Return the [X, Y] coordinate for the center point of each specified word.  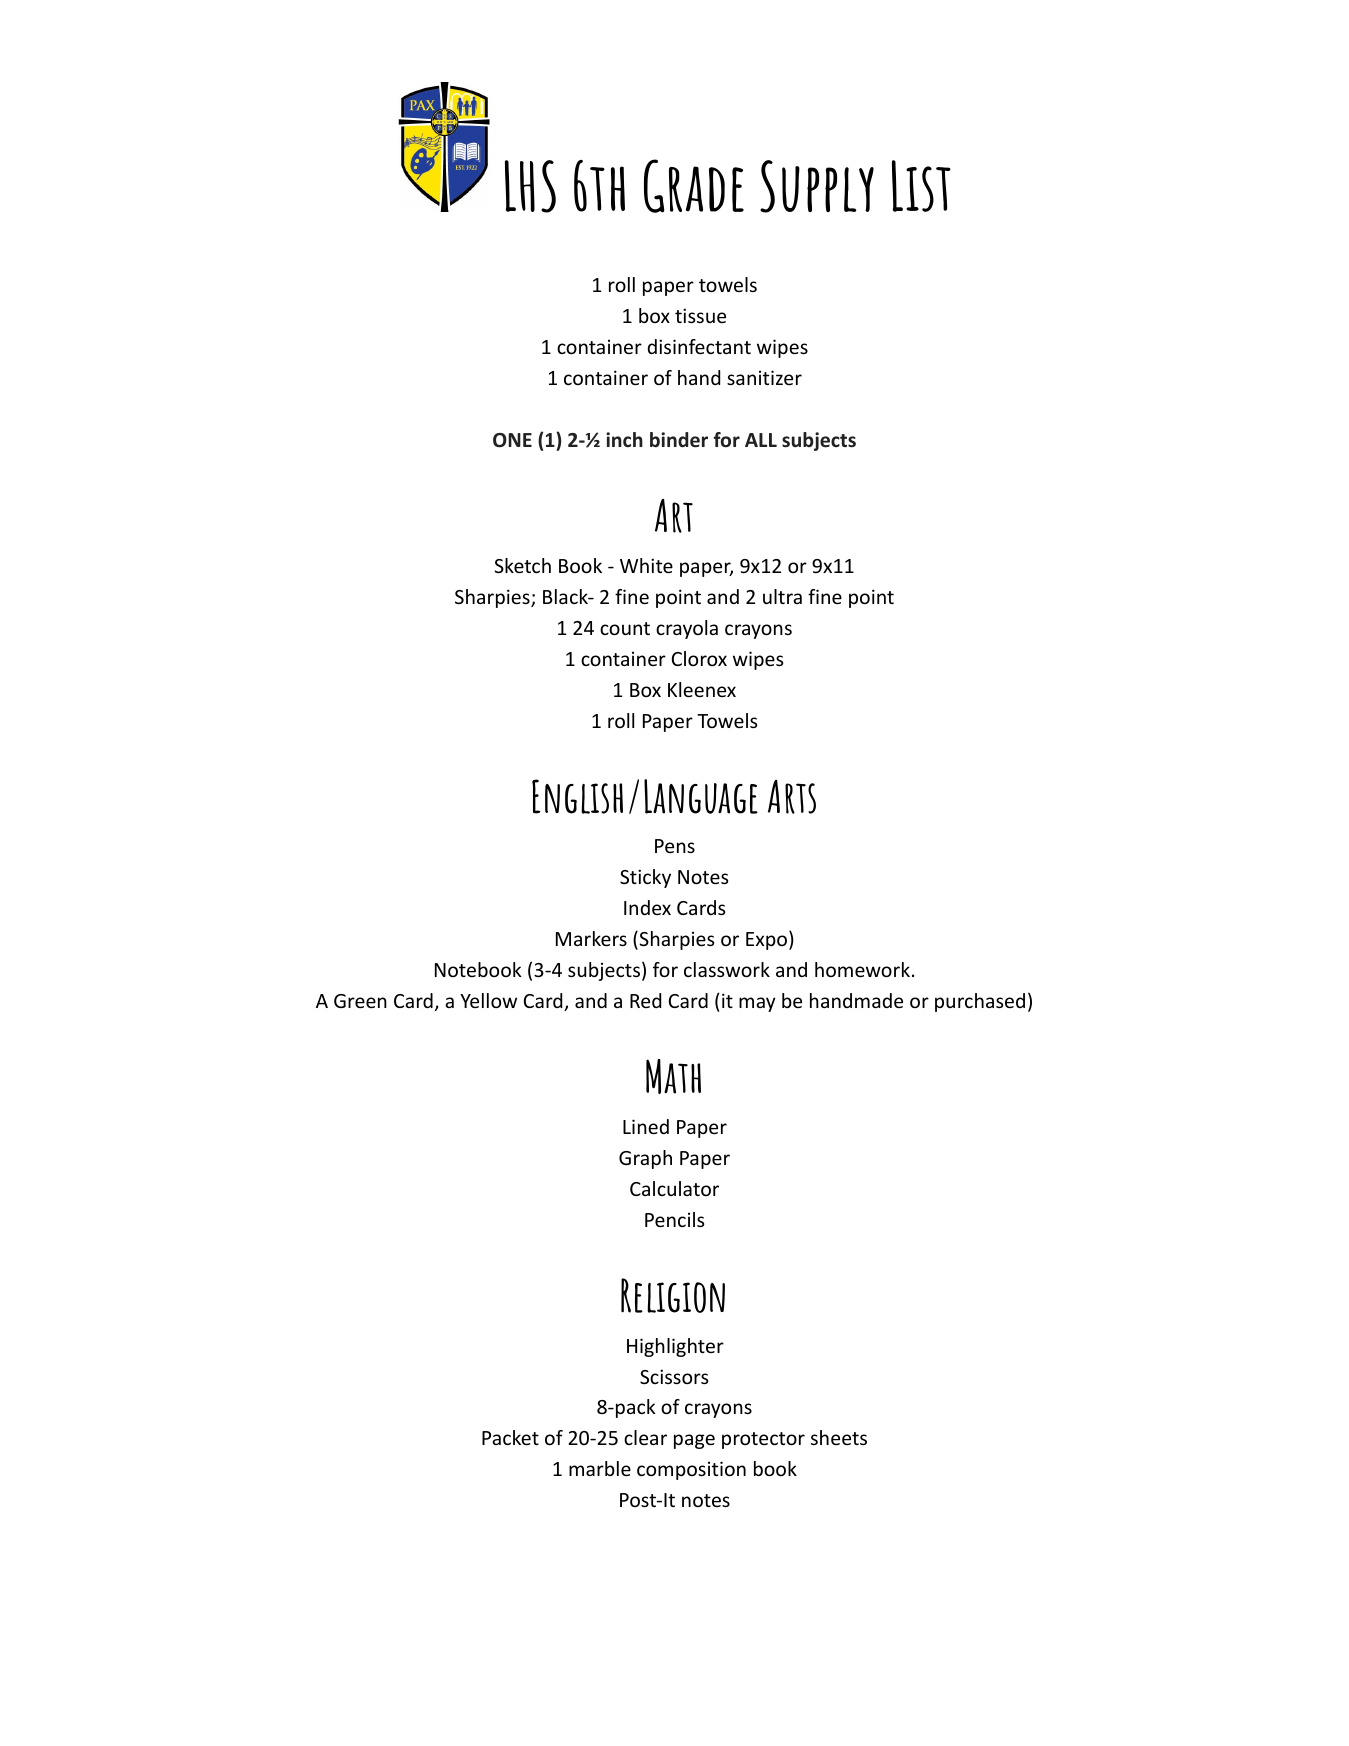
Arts [792, 797]
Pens [675, 846]
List [921, 186]
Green [360, 1001]
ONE [512, 440]
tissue [700, 315]
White [646, 565]
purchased [980, 1002]
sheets [839, 1437]
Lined [646, 1126]
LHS [530, 186]
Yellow [488, 1000]
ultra [782, 596]
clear [645, 1437]
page [694, 1441]
